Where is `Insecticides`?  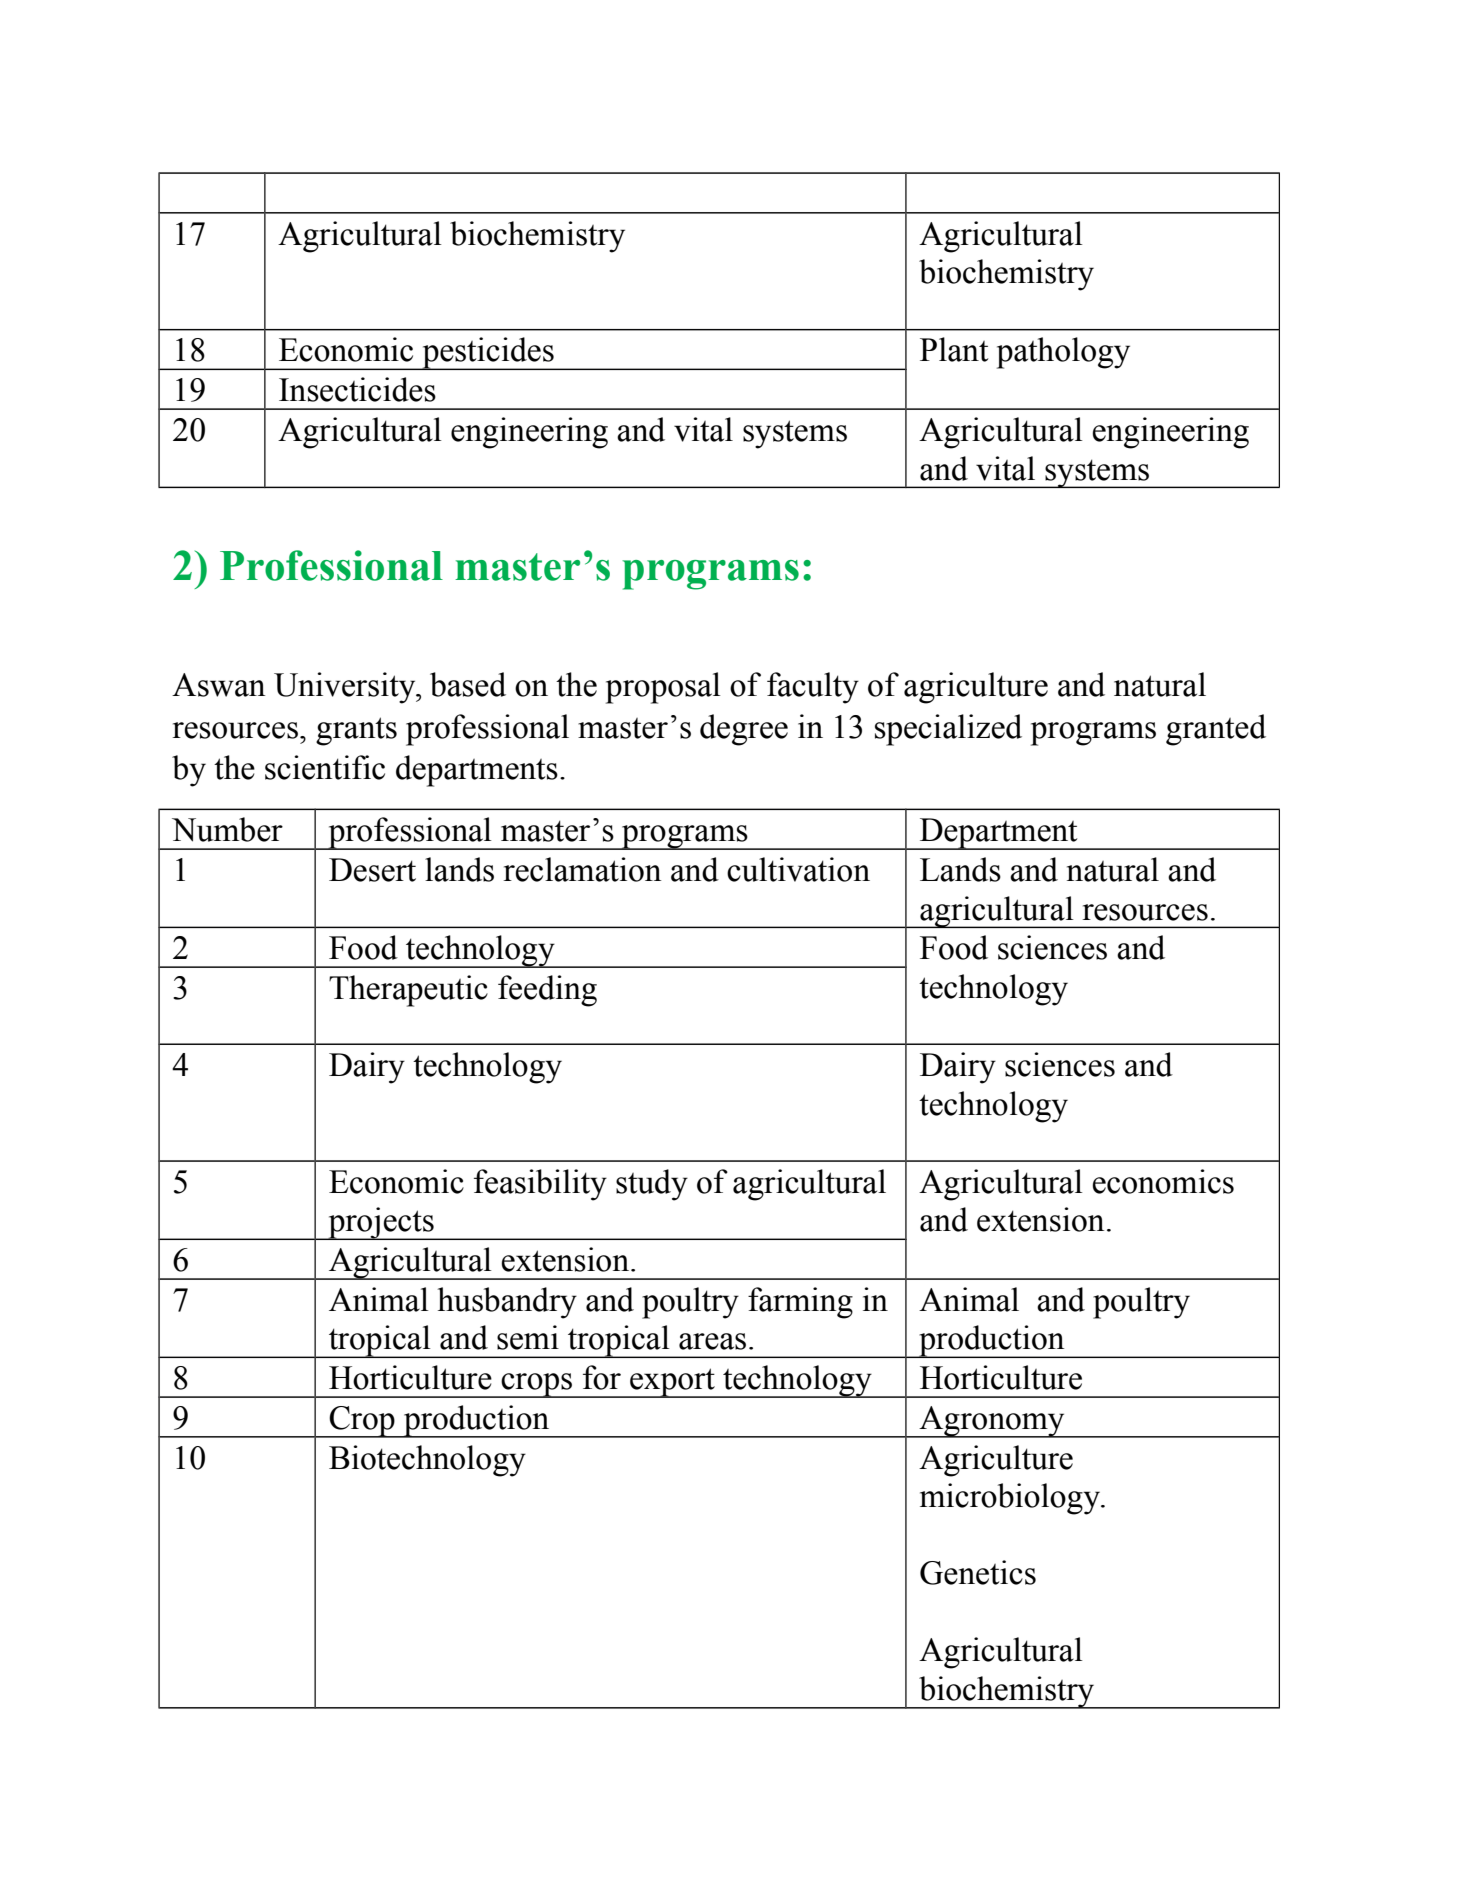 Insecticides is located at coordinates (357, 389).
